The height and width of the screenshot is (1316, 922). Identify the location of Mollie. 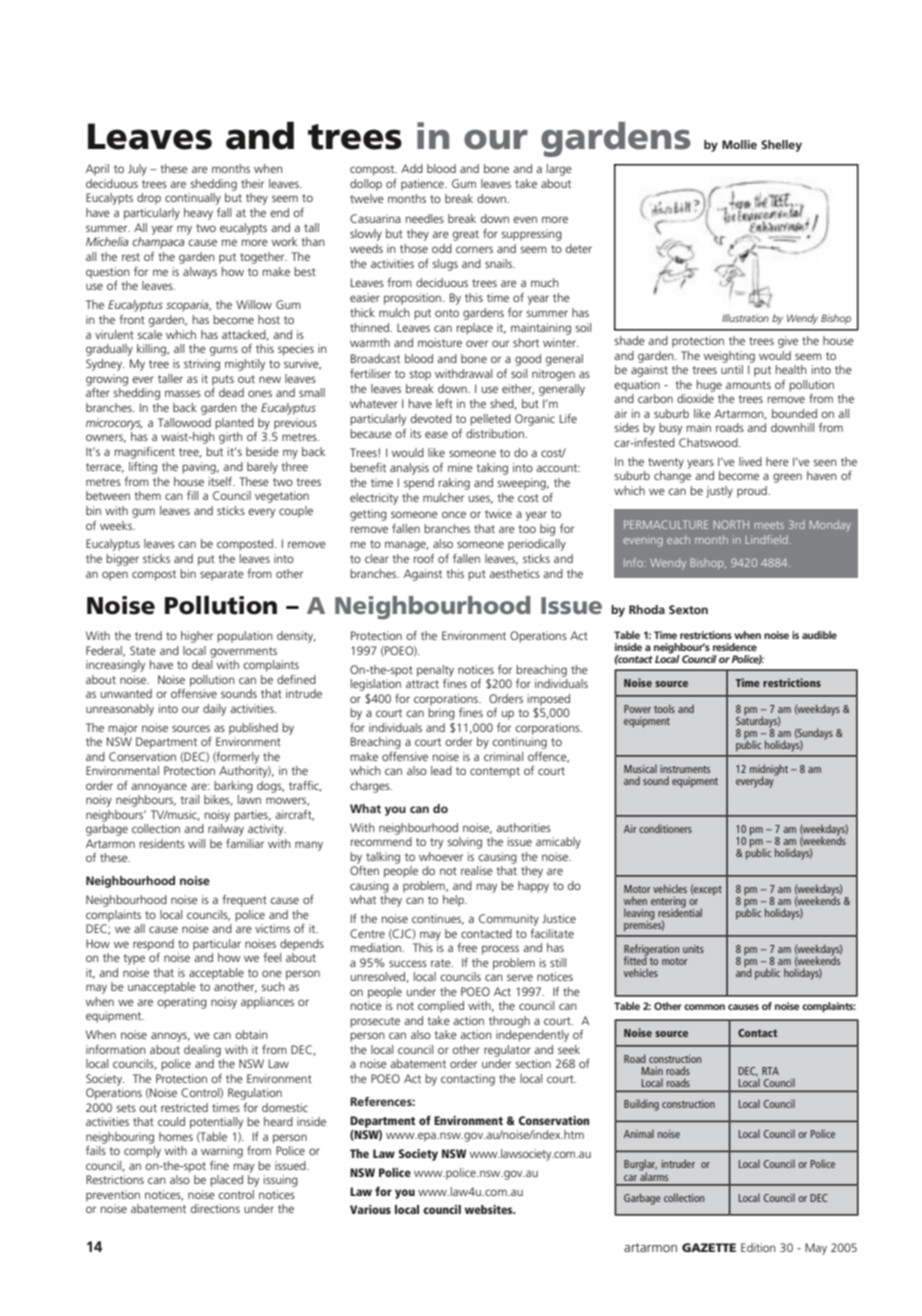
(739, 144).
